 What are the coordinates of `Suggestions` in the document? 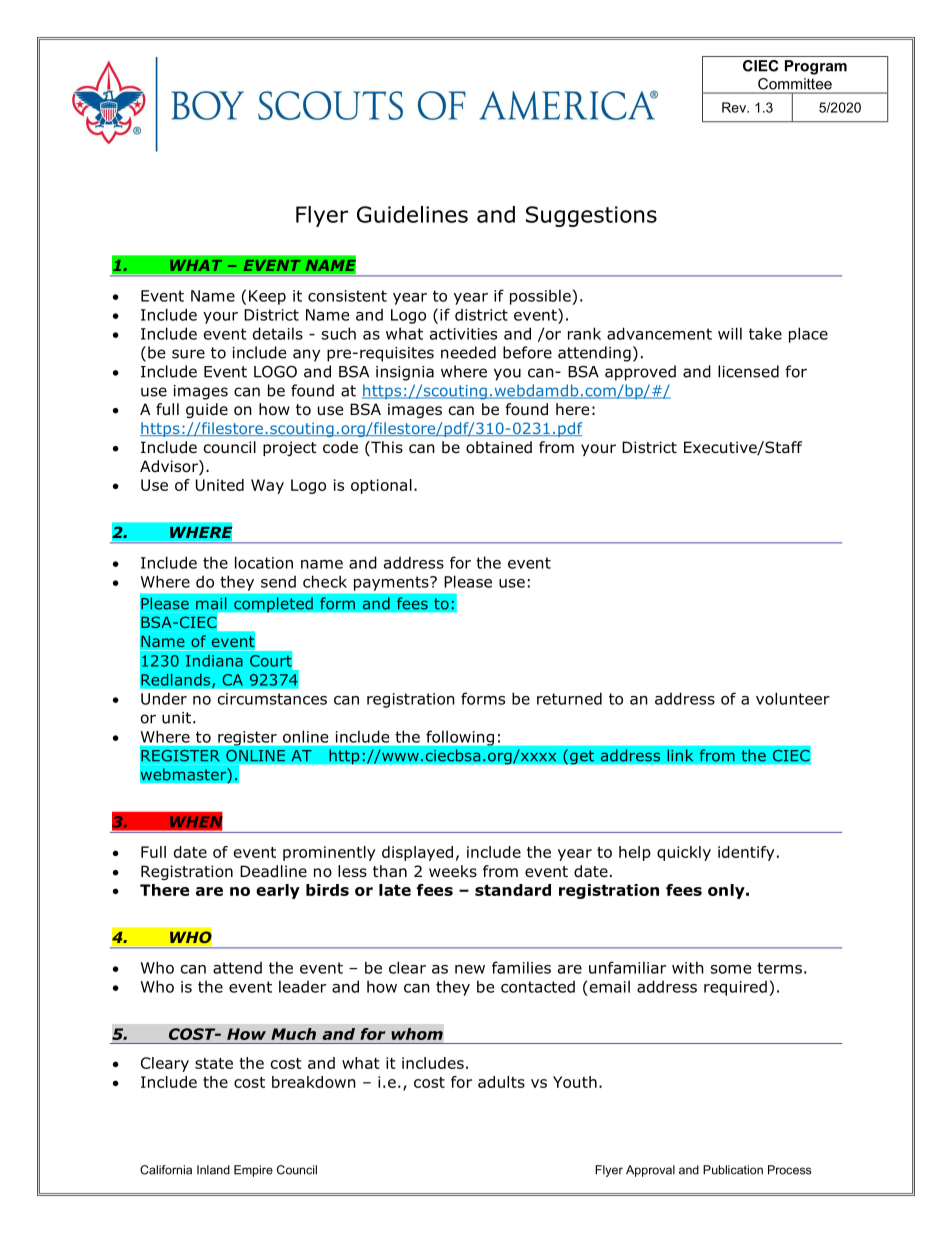 It's located at (591, 216).
